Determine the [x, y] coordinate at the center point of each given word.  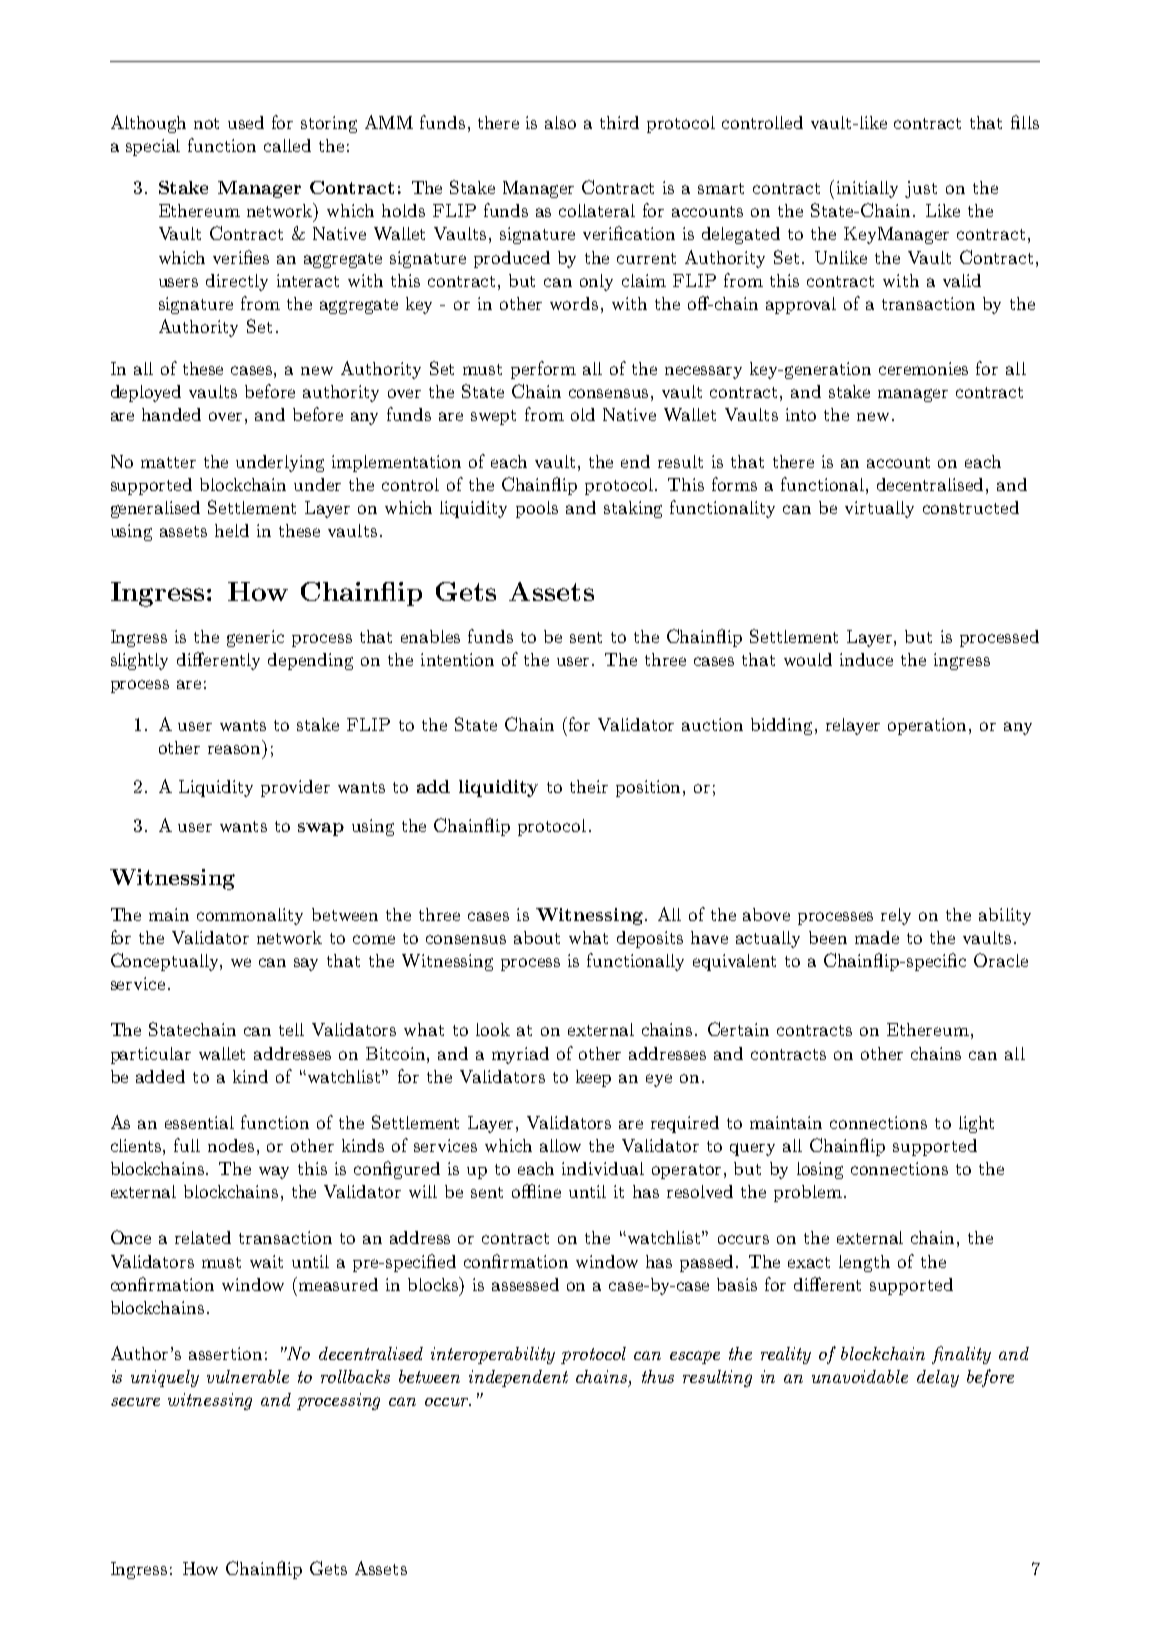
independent [518, 1378]
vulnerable [248, 1376]
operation [929, 726]
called [287, 145]
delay [938, 1378]
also [560, 122]
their [589, 786]
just [921, 189]
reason [234, 749]
